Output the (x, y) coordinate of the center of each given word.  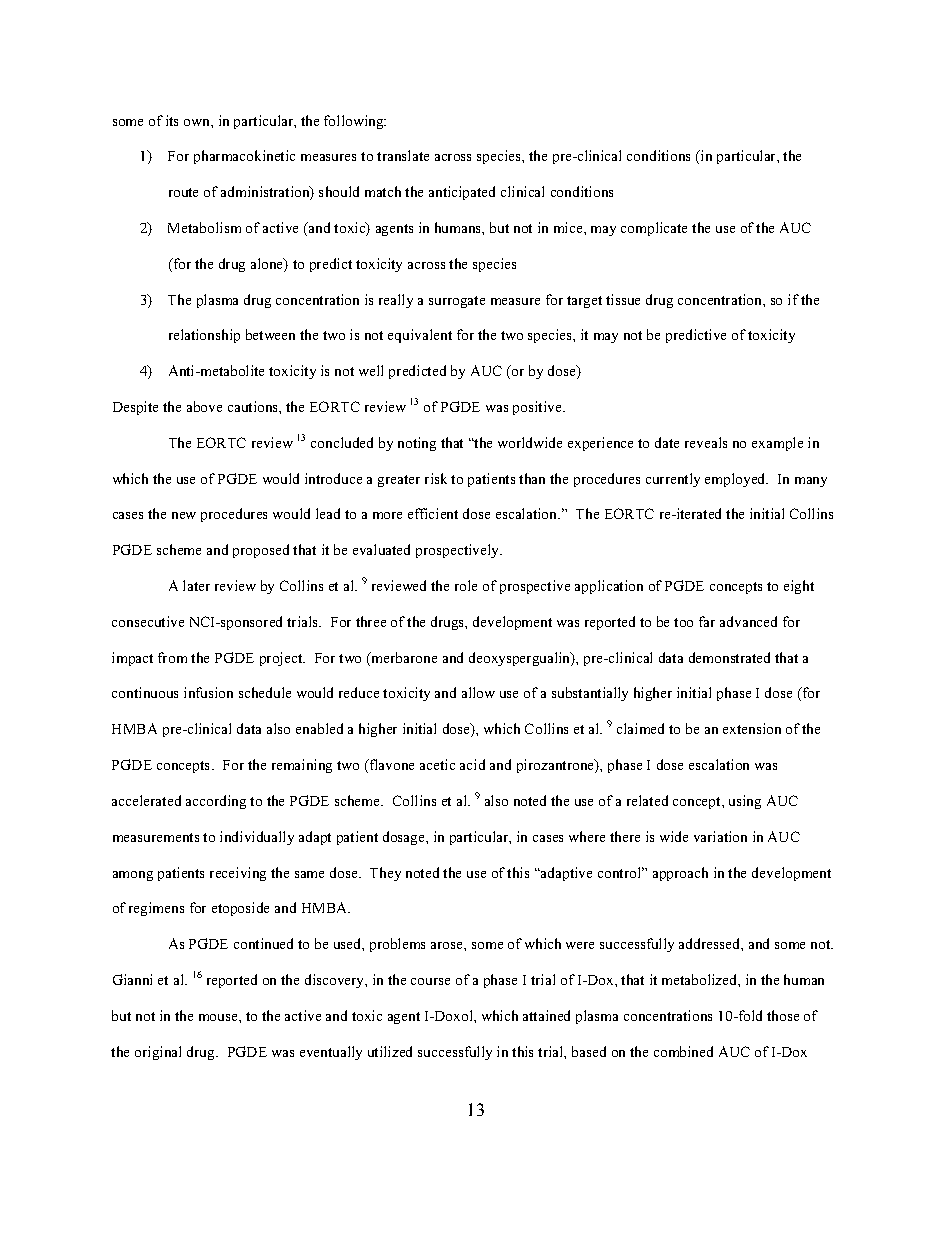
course (430, 981)
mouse (219, 1017)
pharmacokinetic (244, 157)
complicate (654, 229)
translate (403, 155)
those (783, 1015)
